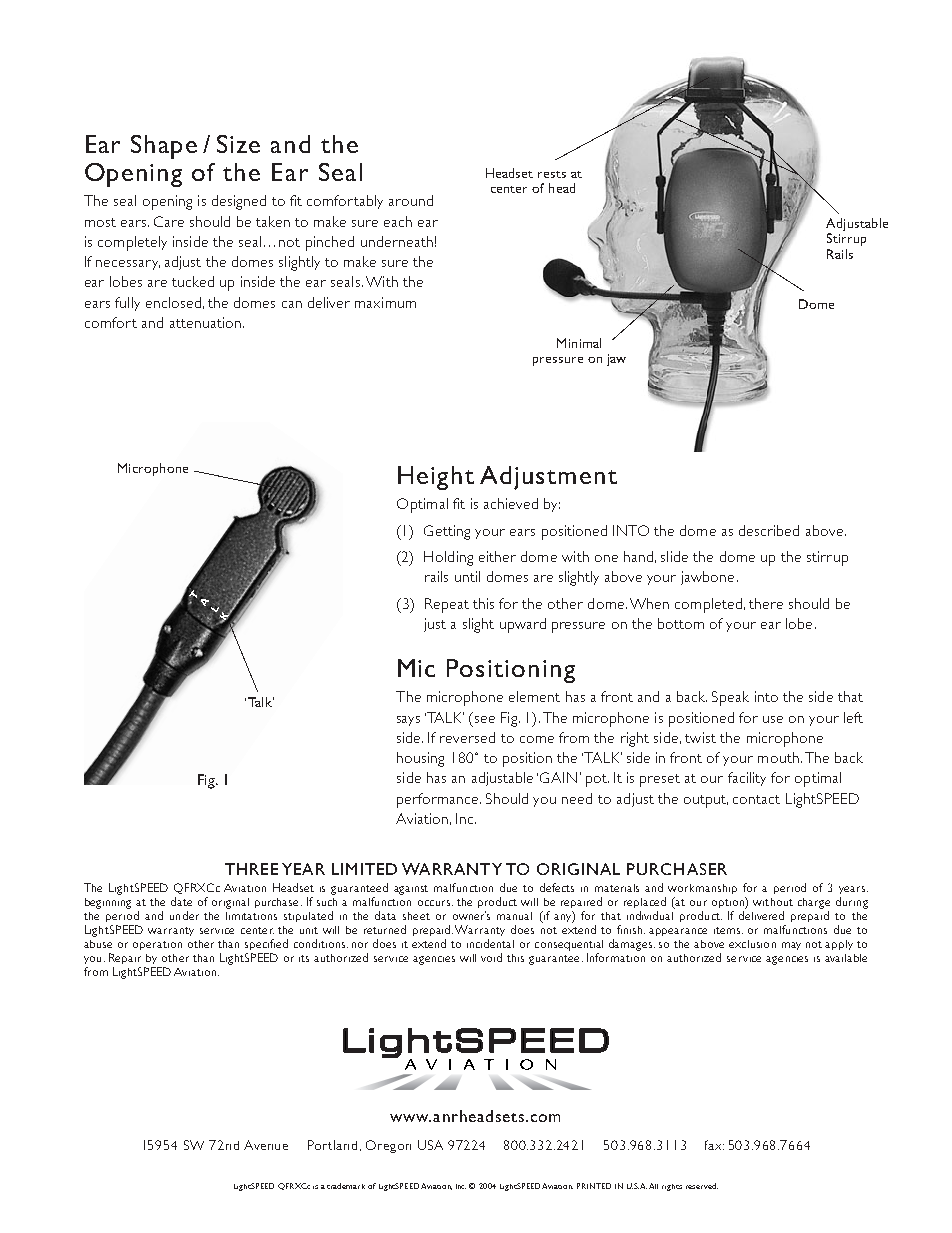 The image size is (952, 1233). Describe the element at coordinates (552, 174) in the document. I see `rests` at that location.
